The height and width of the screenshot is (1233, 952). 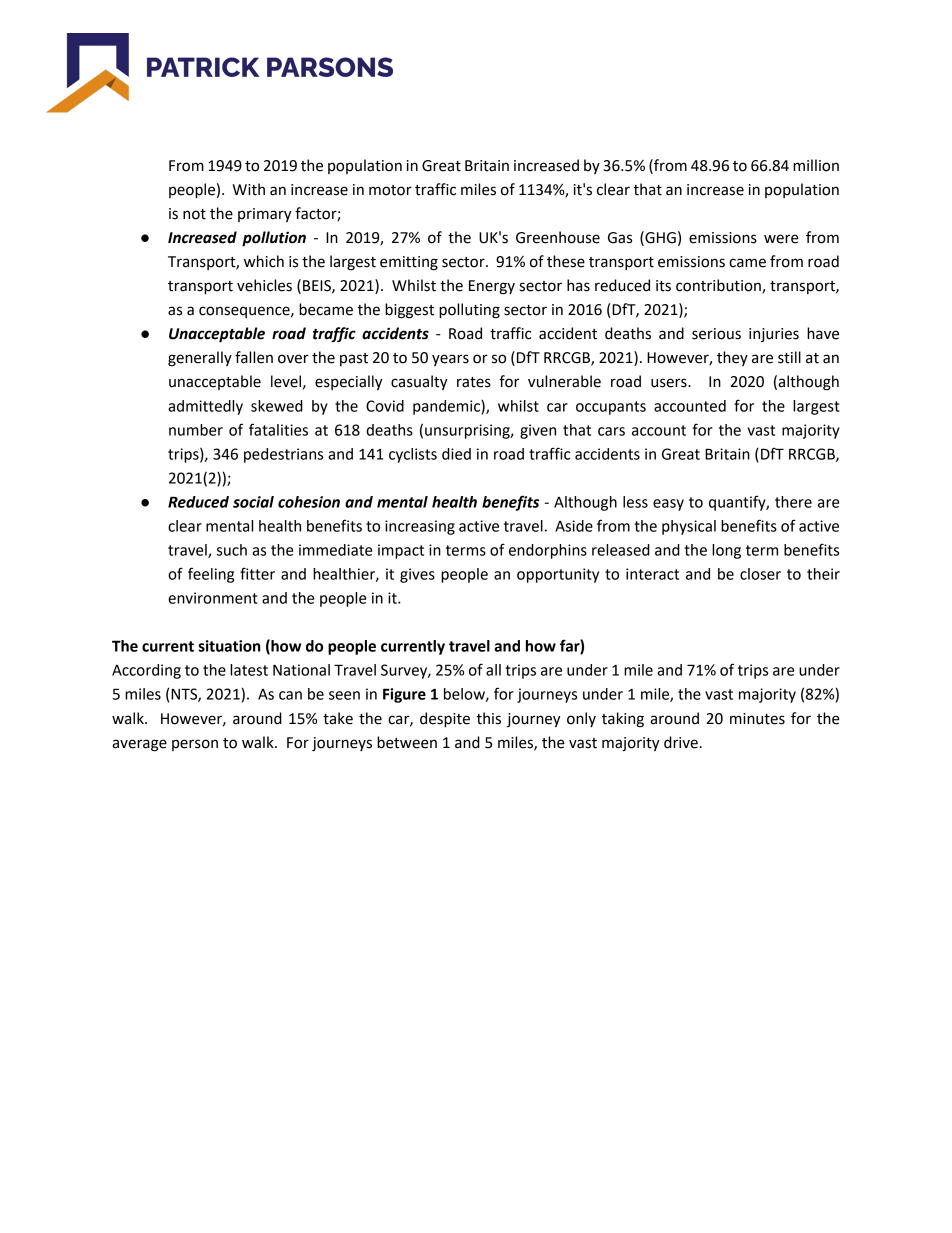 I want to click on million, so click(x=816, y=165).
